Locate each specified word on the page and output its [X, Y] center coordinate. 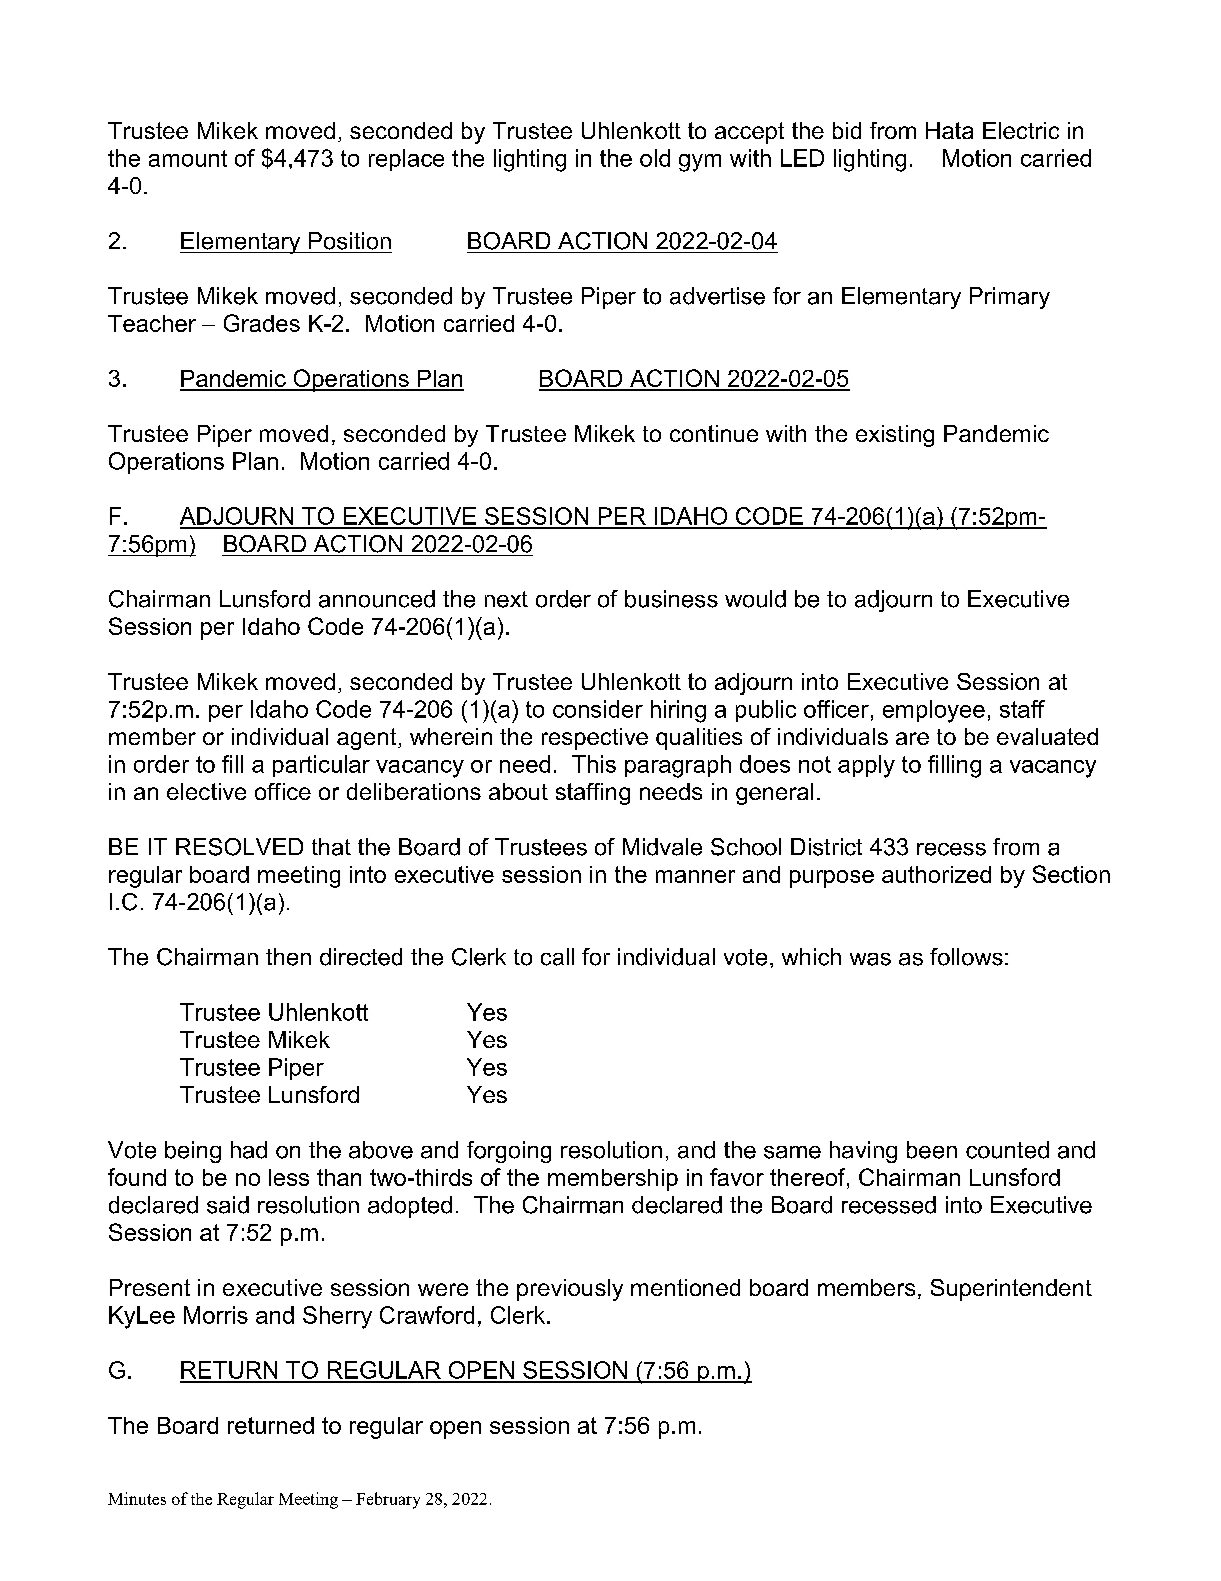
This [594, 764]
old [655, 158]
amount [188, 158]
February [388, 1500]
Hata [949, 130]
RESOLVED [239, 847]
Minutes [137, 1498]
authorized [936, 874]
